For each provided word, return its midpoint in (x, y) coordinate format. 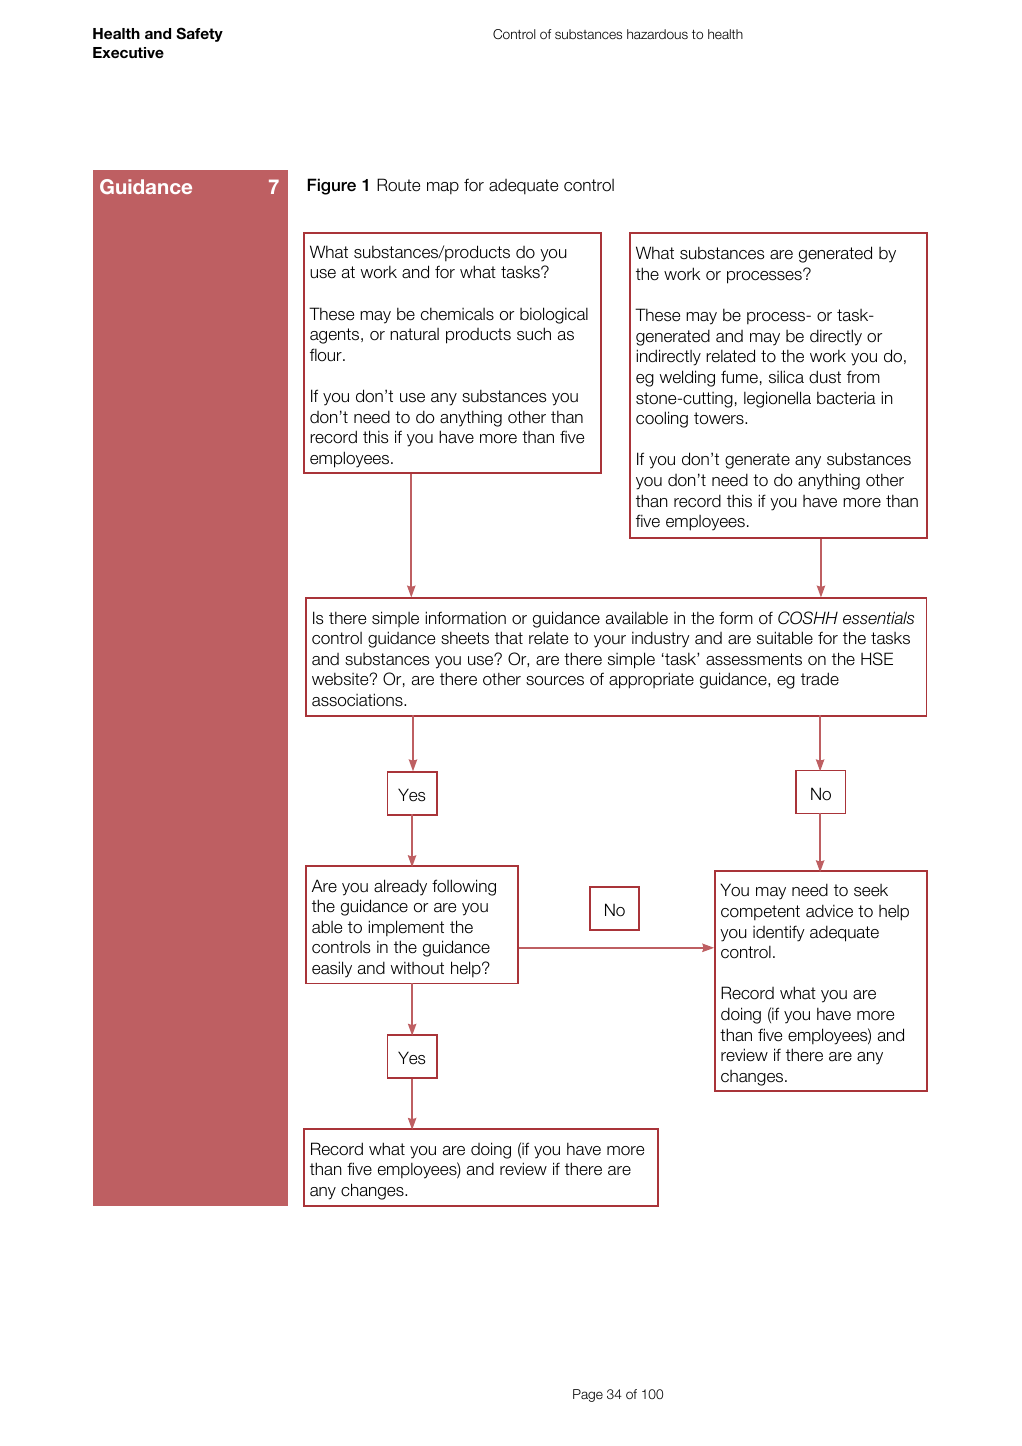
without (417, 968)
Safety (199, 34)
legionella (777, 399)
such (534, 334)
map (443, 188)
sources (555, 681)
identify (779, 933)
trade (820, 679)
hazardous (657, 34)
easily (332, 969)
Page (588, 1395)
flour (327, 354)
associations (358, 700)
